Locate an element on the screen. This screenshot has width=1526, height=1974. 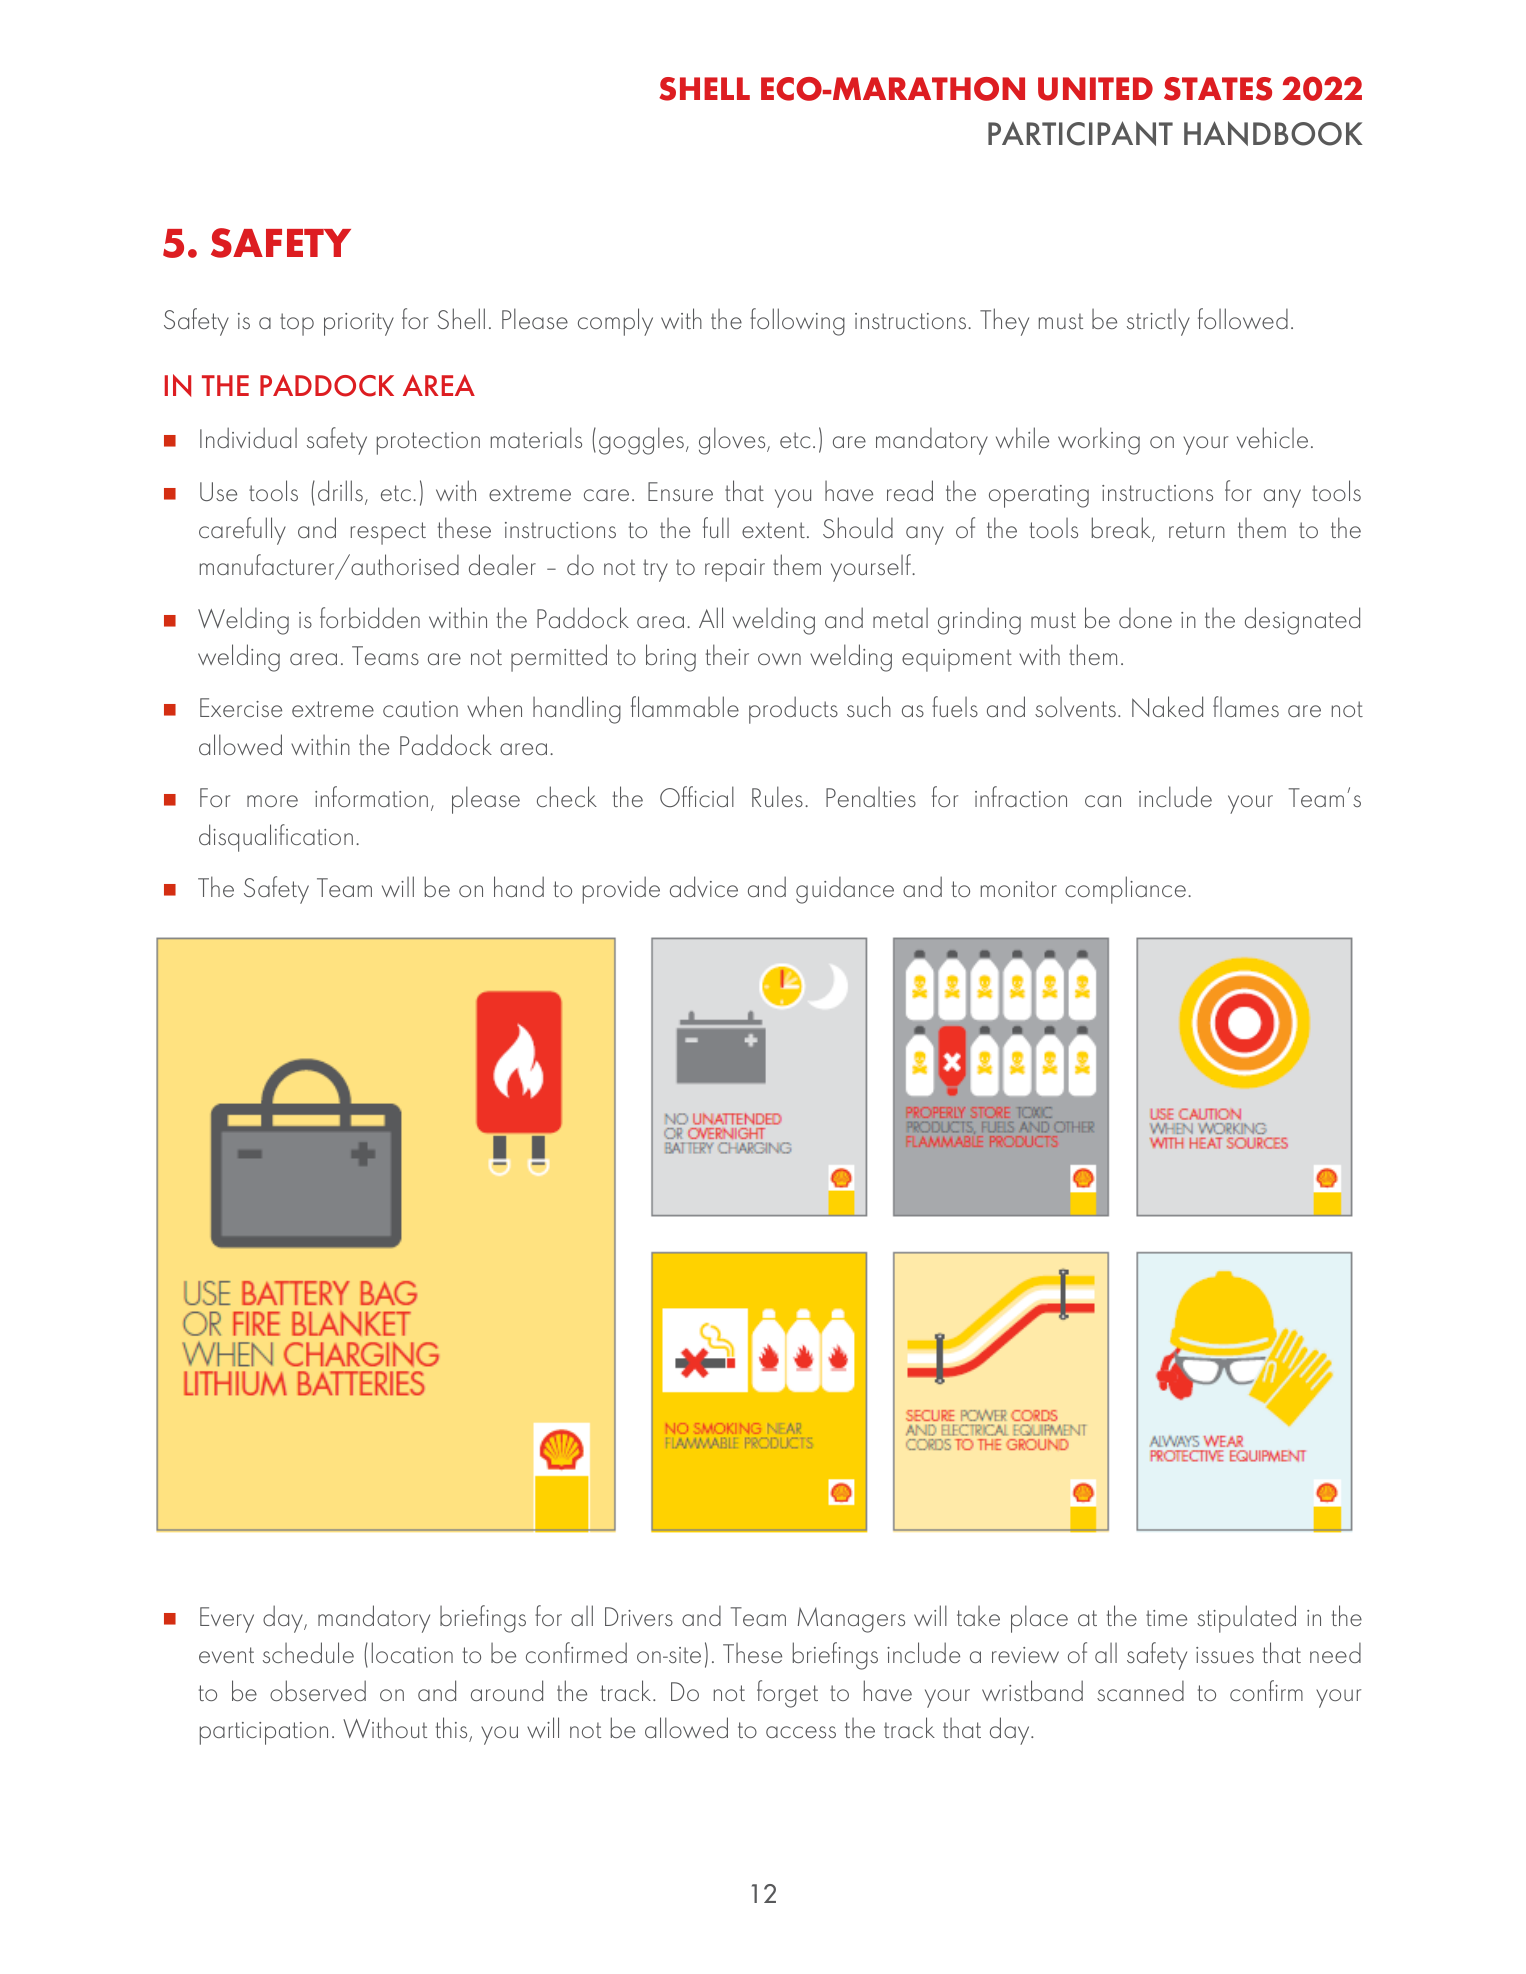
observed is located at coordinates (318, 1690).
